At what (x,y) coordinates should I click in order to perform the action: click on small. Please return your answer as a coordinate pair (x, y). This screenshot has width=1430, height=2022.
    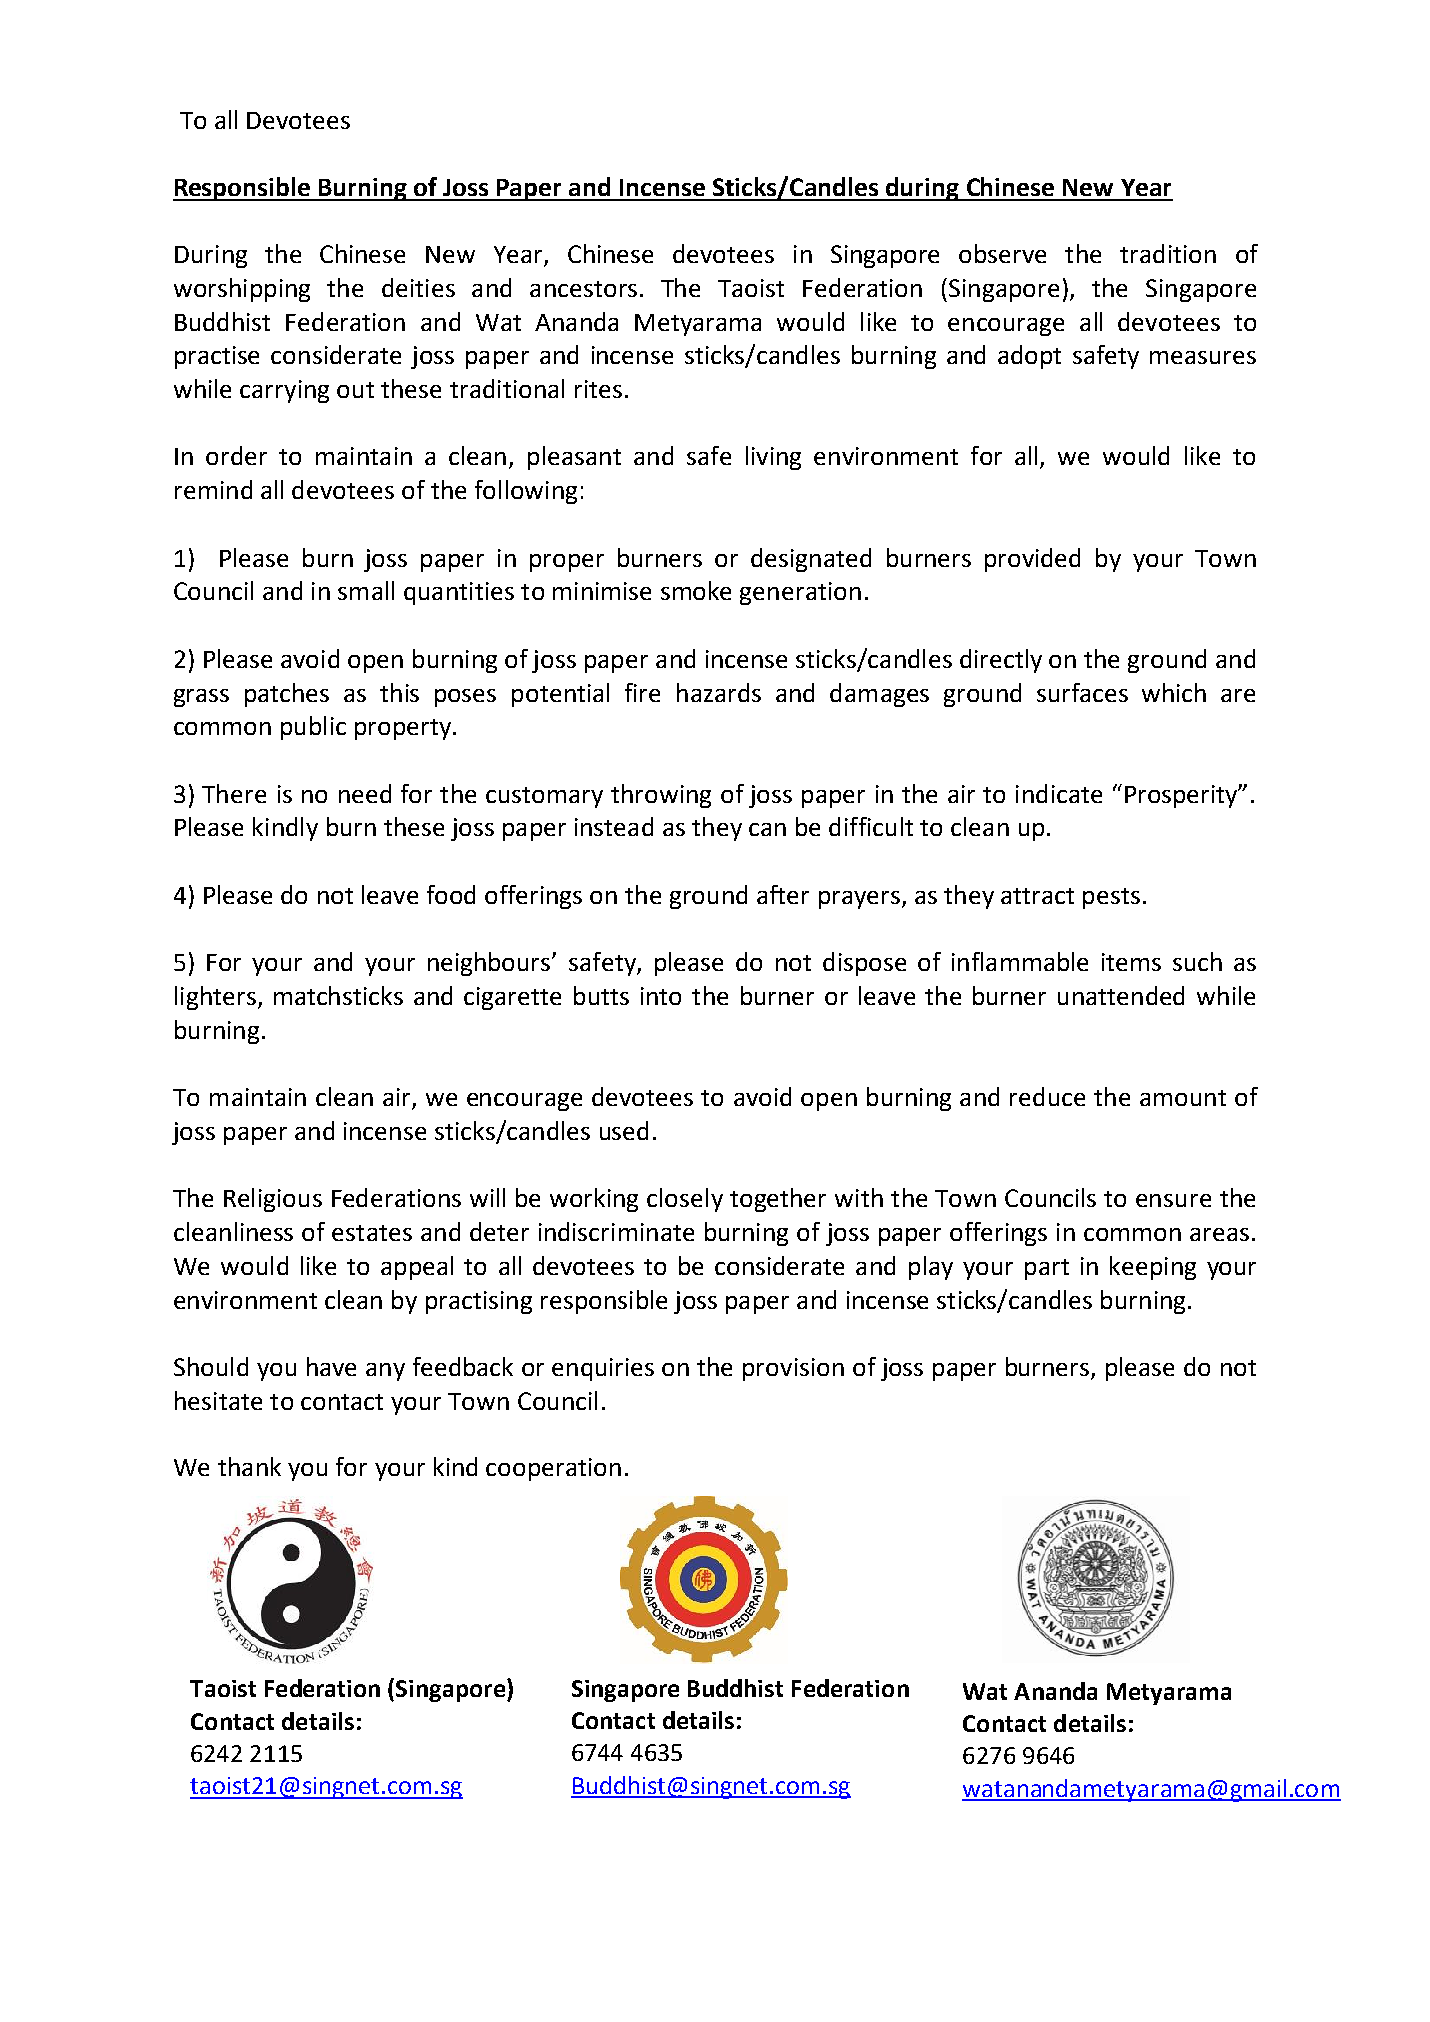
    Looking at the image, I should click on (366, 590).
